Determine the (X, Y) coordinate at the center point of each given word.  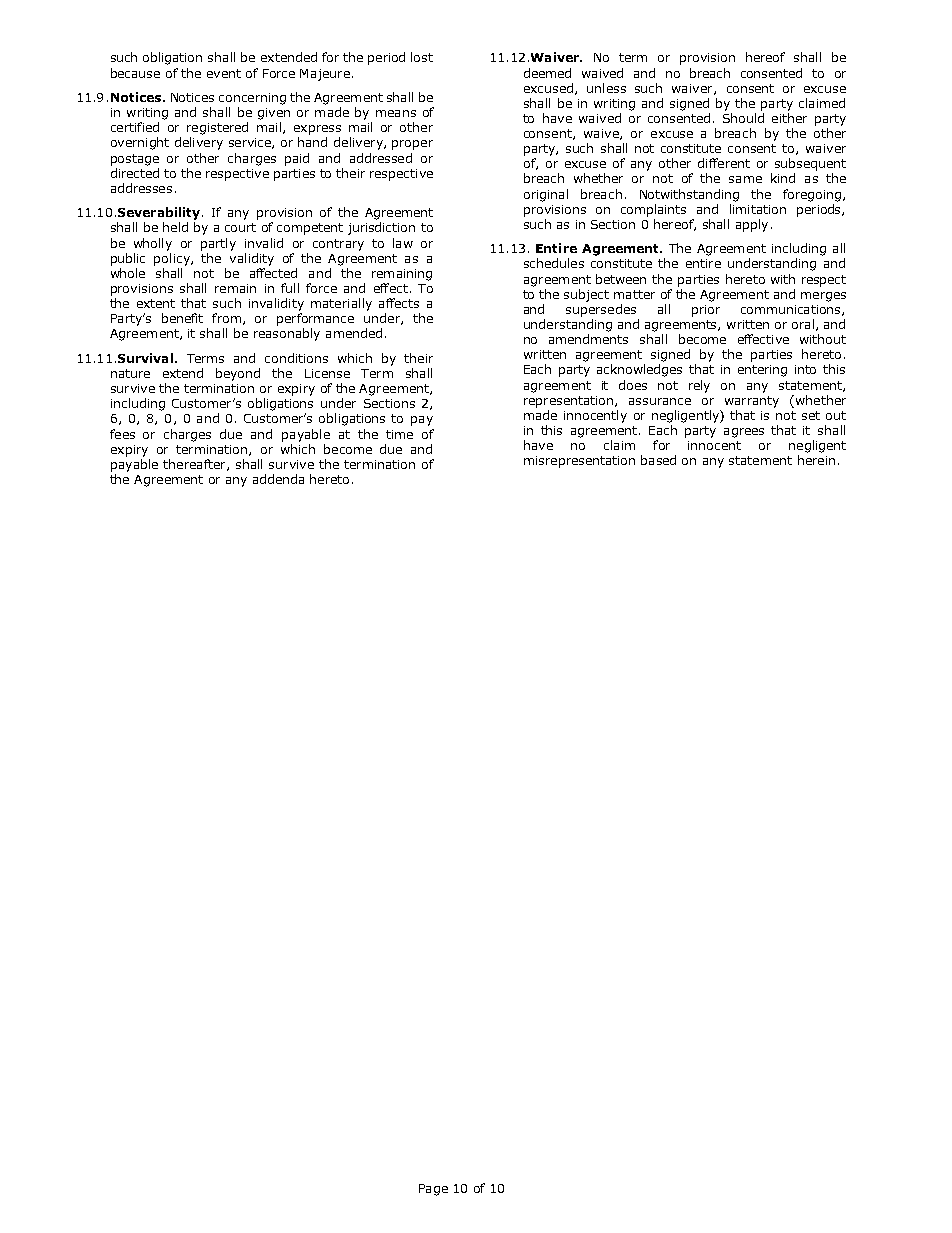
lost (422, 57)
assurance (660, 401)
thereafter (195, 465)
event (224, 73)
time (399, 434)
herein (816, 460)
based (658, 460)
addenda (278, 479)
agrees (744, 433)
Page (433, 1190)
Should (743, 118)
